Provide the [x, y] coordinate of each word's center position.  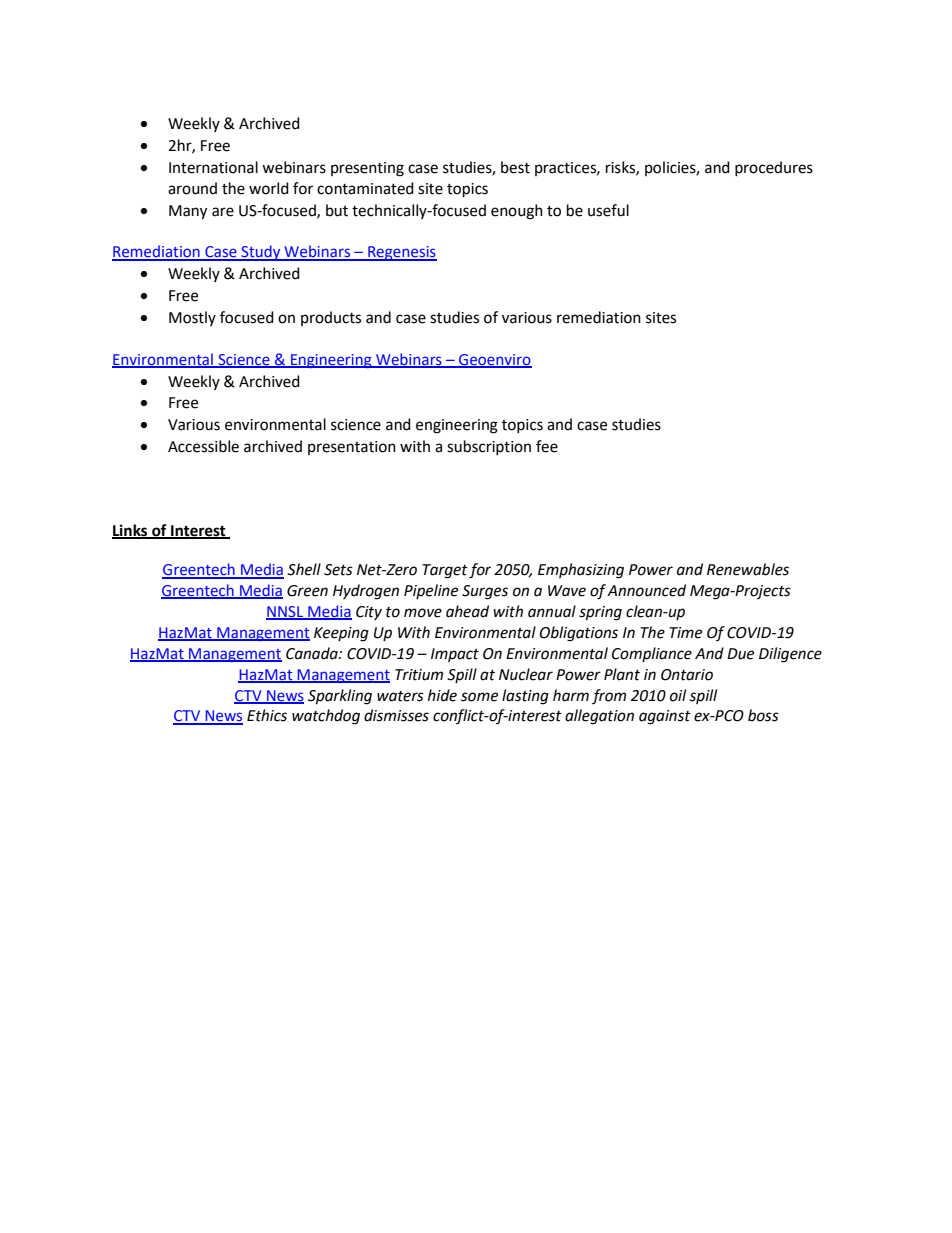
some [479, 697]
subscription [489, 447]
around [192, 188]
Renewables [748, 569]
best [515, 167]
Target [445, 571]
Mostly [192, 318]
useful [608, 210]
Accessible [203, 446]
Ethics [267, 715]
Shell [304, 569]
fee [547, 446]
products [331, 318]
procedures [774, 168]
